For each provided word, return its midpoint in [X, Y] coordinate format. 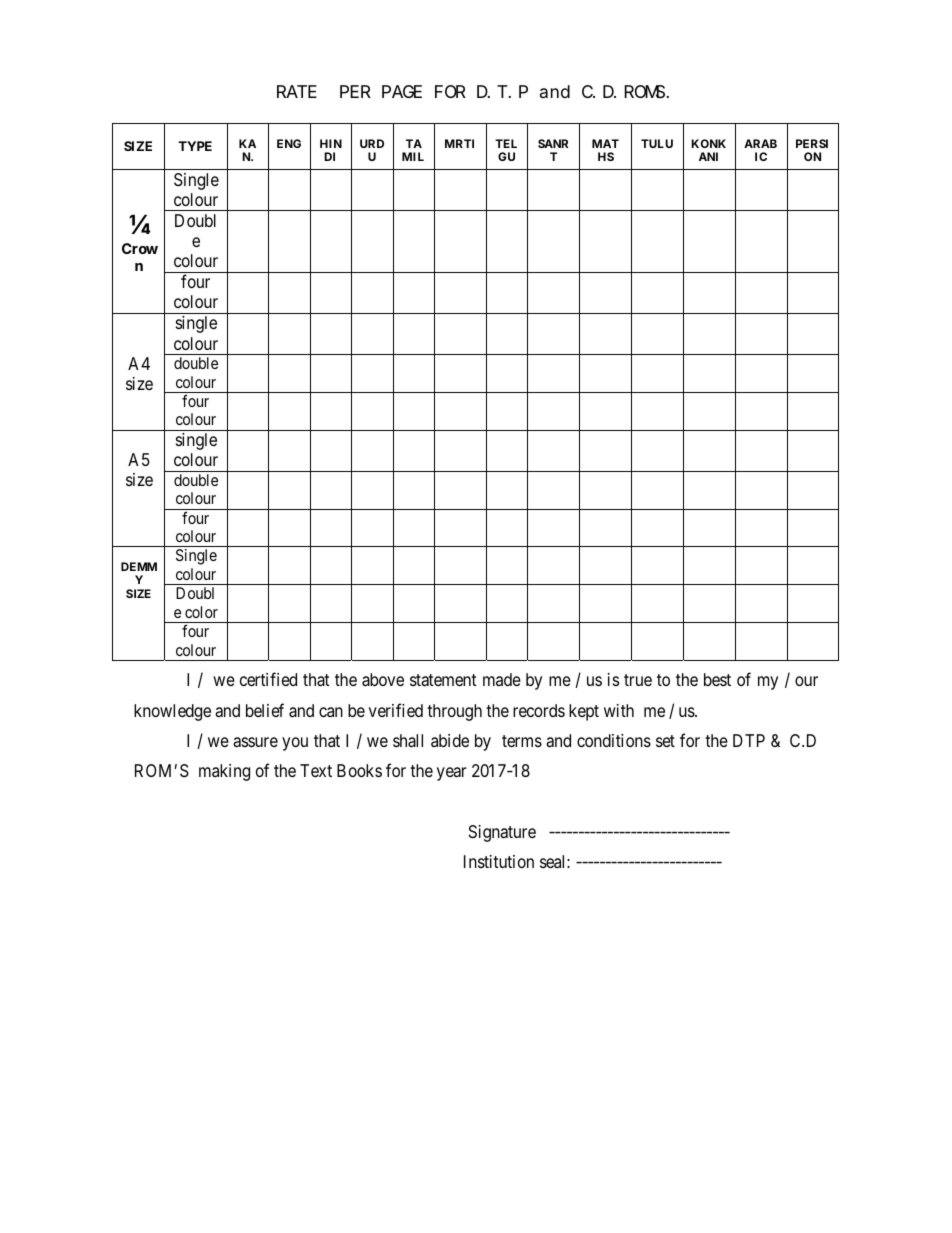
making [224, 772]
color [201, 612]
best [717, 679]
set [665, 741]
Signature [502, 833]
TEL [506, 143]
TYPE [195, 146]
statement [443, 680]
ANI [708, 156]
